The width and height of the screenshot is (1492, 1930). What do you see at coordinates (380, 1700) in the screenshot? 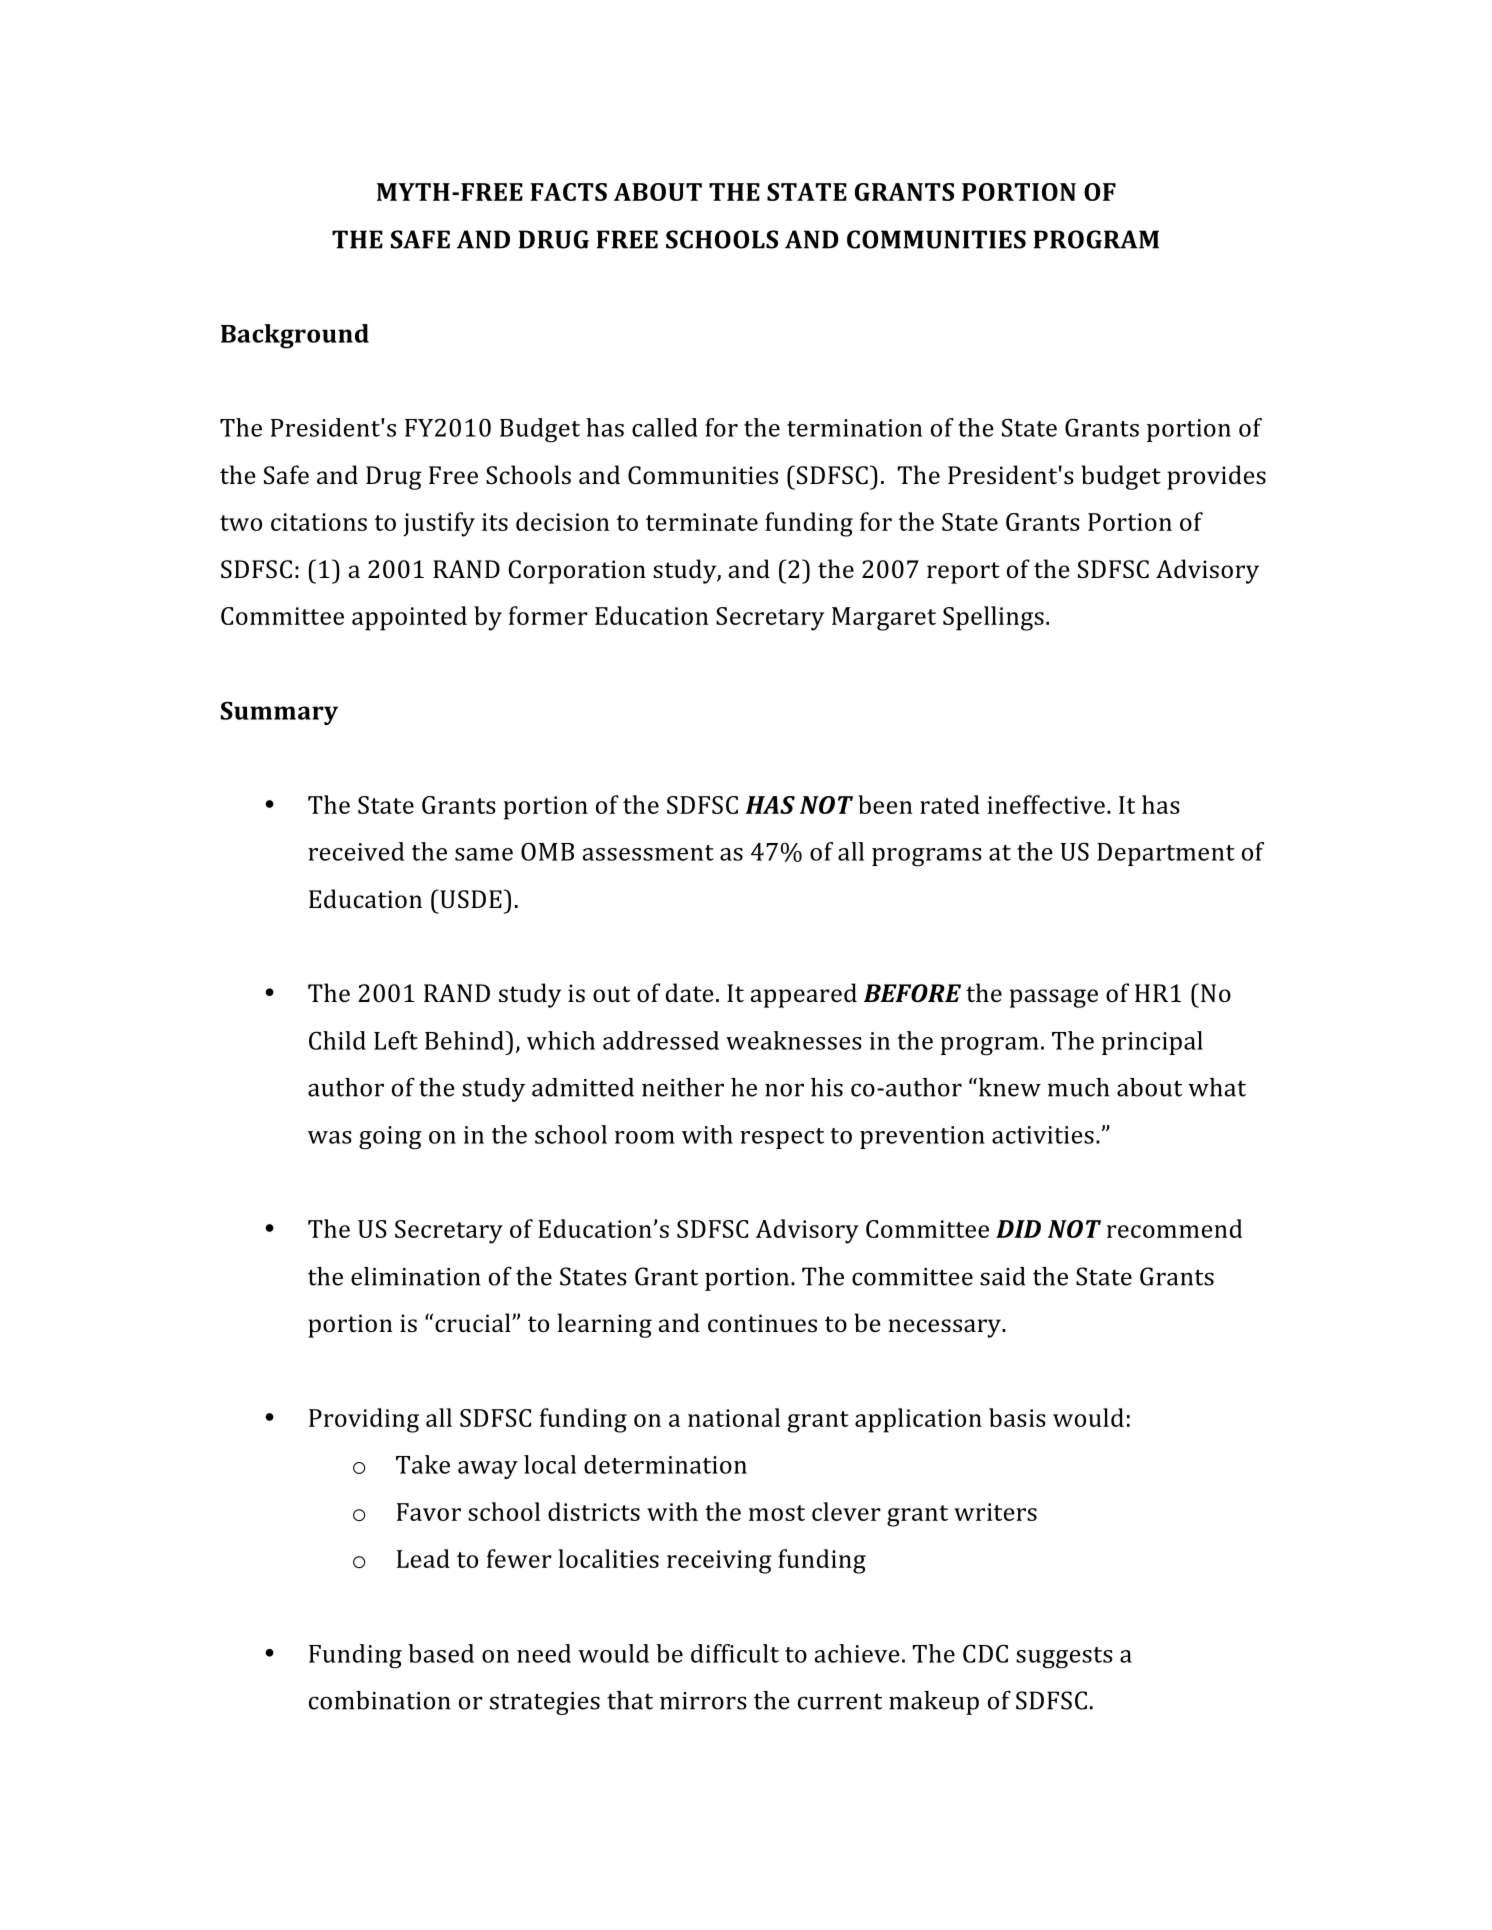
I see `combination` at bounding box center [380, 1700].
